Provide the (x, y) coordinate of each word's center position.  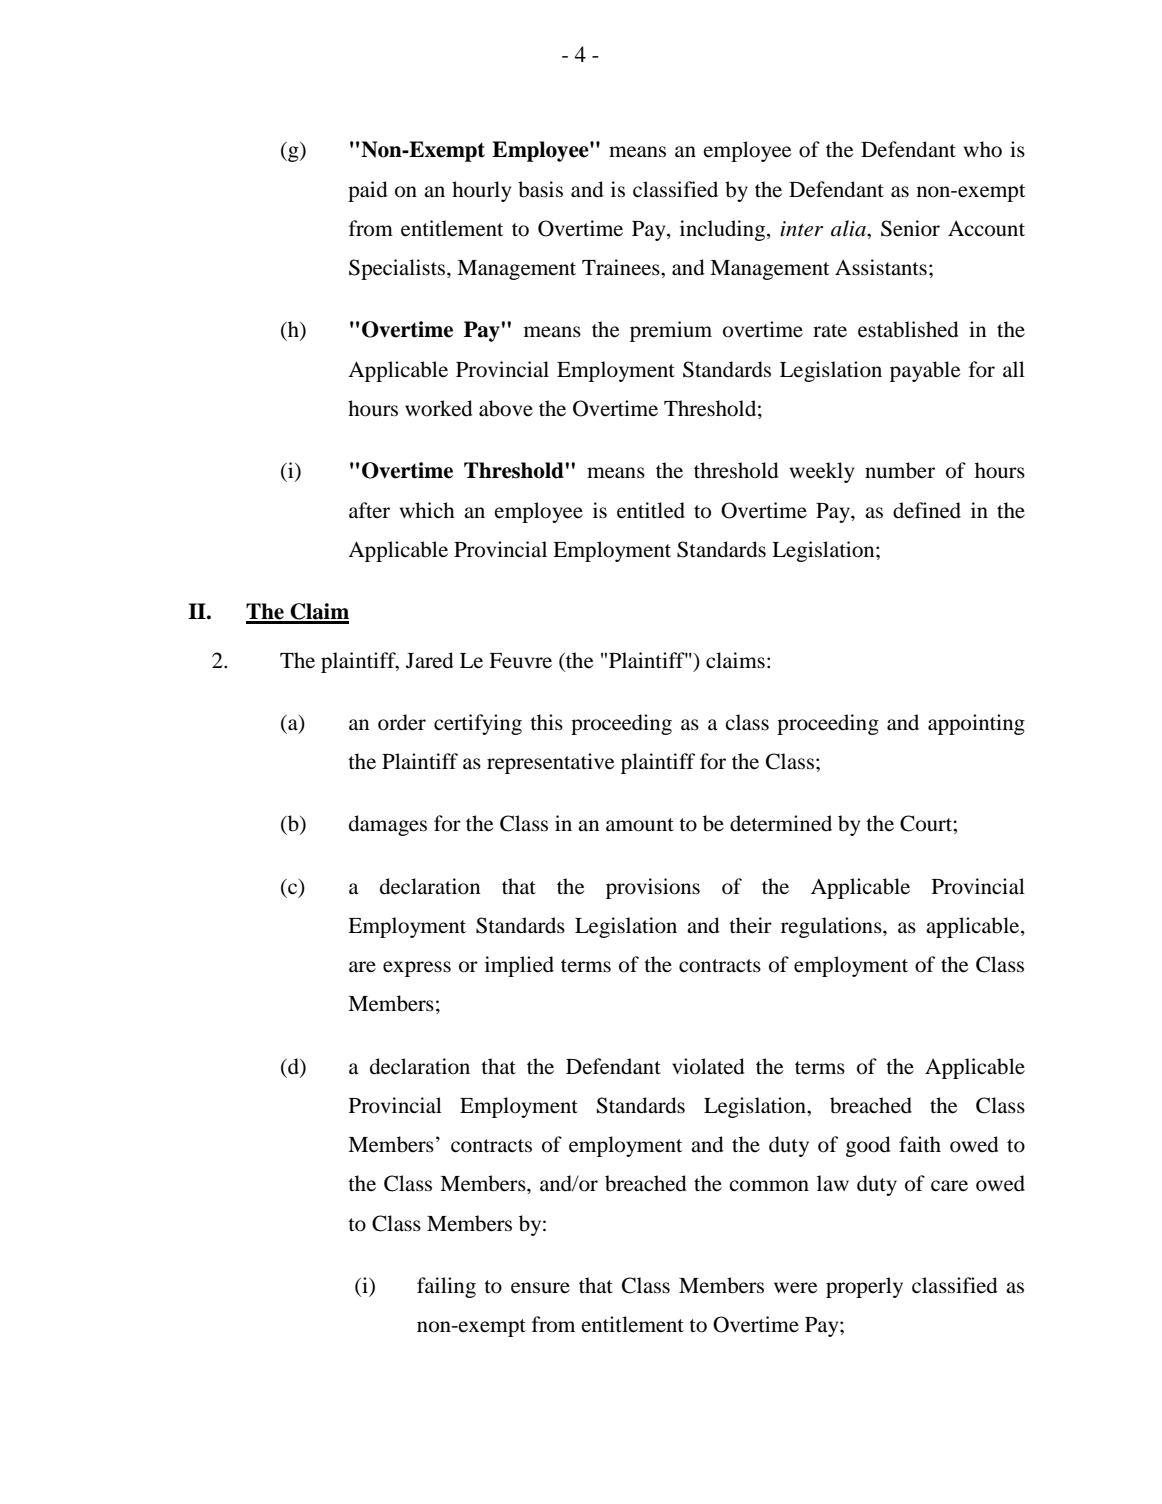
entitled (651, 510)
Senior (910, 228)
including (724, 230)
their (750, 925)
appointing (976, 724)
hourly (481, 191)
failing (446, 1287)
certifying (478, 724)
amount (640, 825)
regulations (832, 927)
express (417, 969)
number (900, 470)
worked (439, 408)
